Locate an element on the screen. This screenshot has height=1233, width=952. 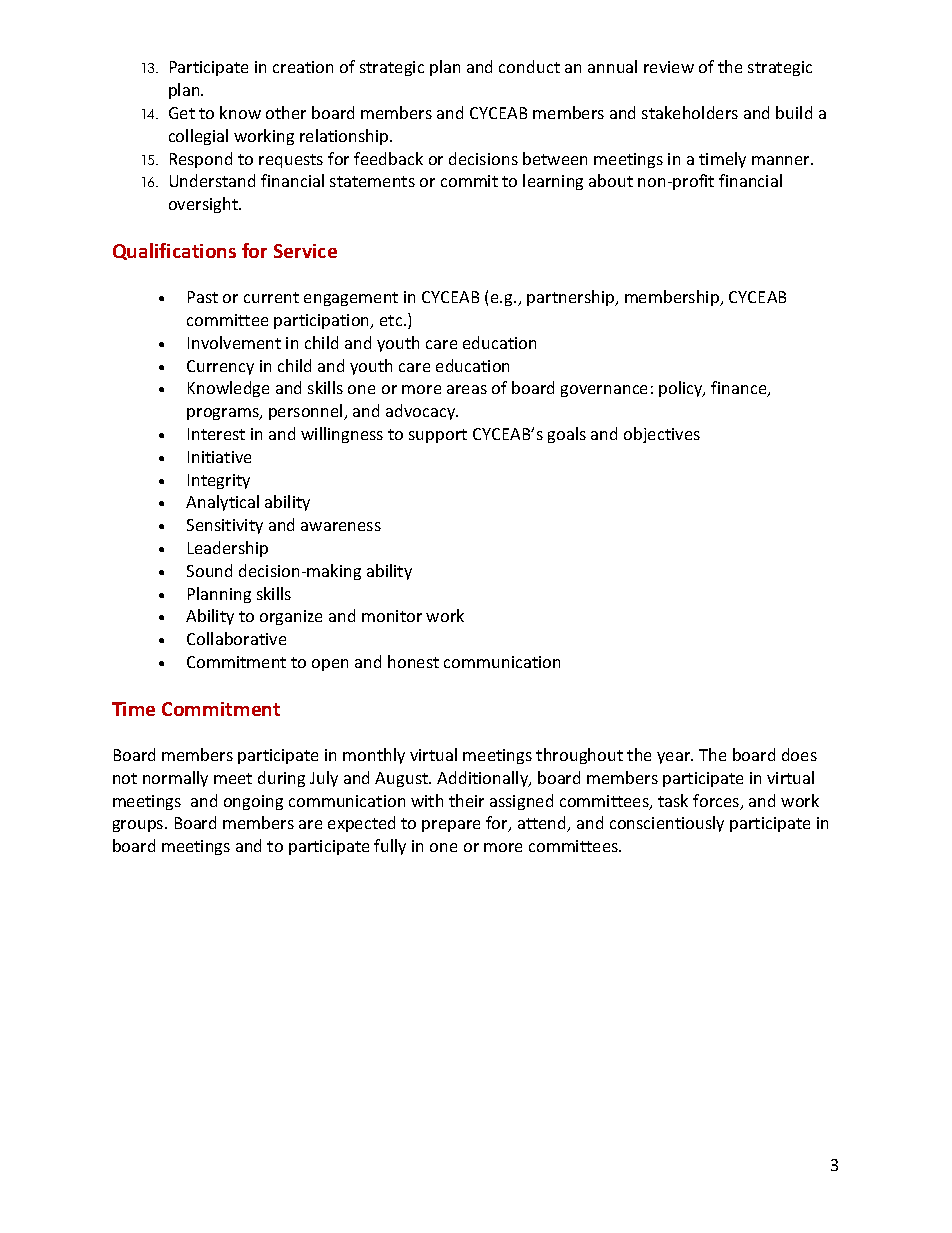
awareness is located at coordinates (341, 526).
